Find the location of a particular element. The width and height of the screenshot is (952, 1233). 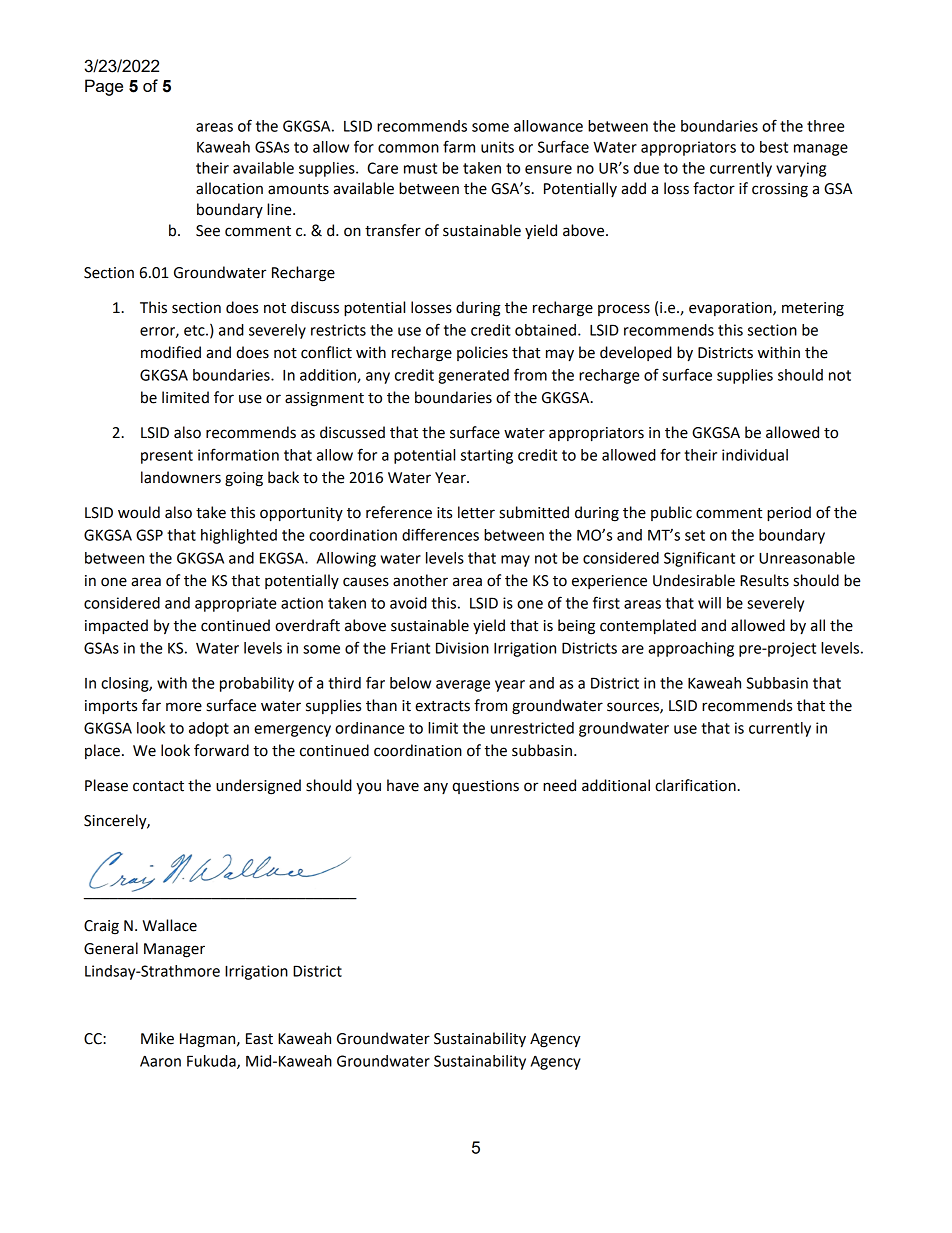

Page is located at coordinates (104, 87).
